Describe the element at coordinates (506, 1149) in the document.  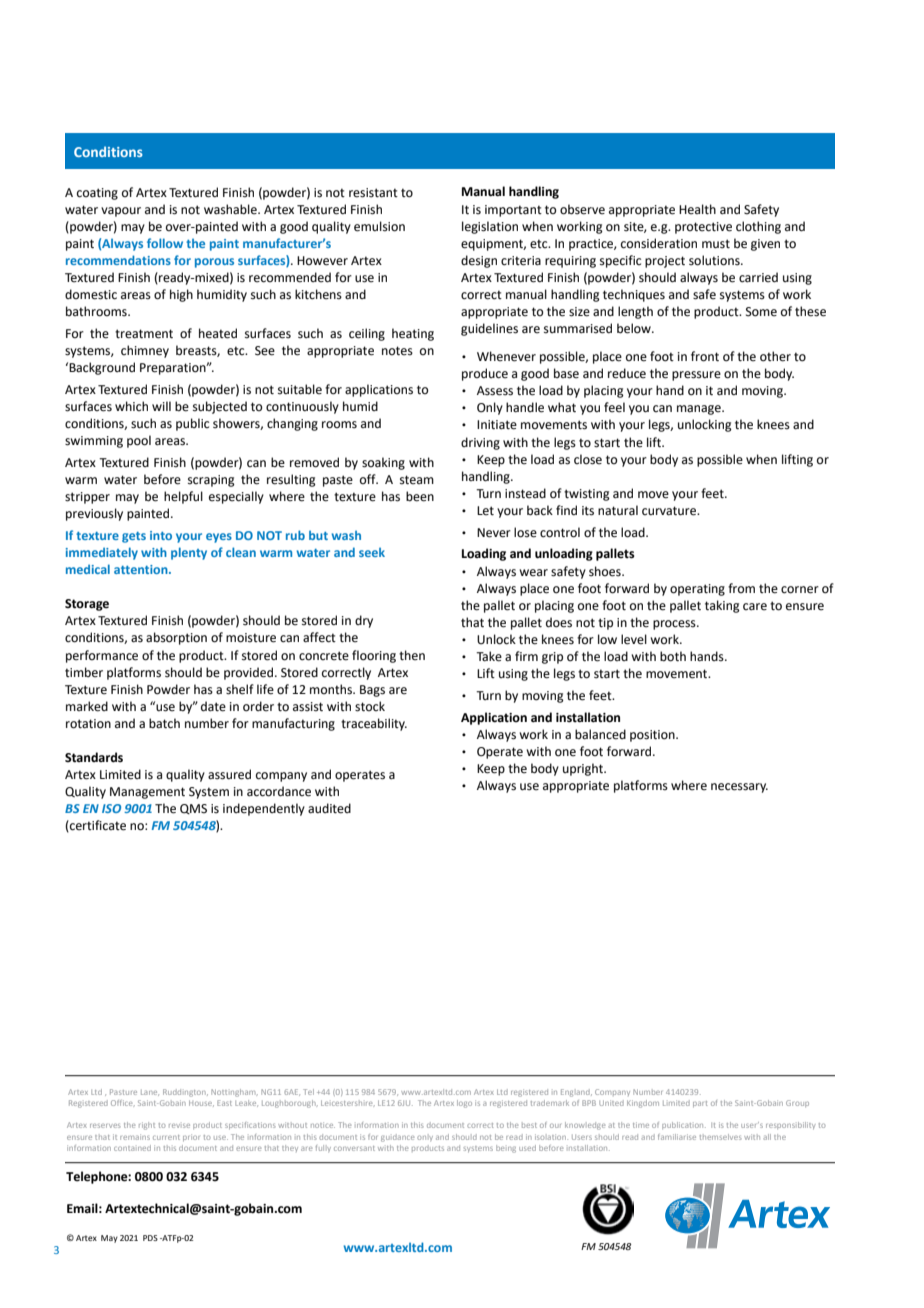
I see `being` at that location.
